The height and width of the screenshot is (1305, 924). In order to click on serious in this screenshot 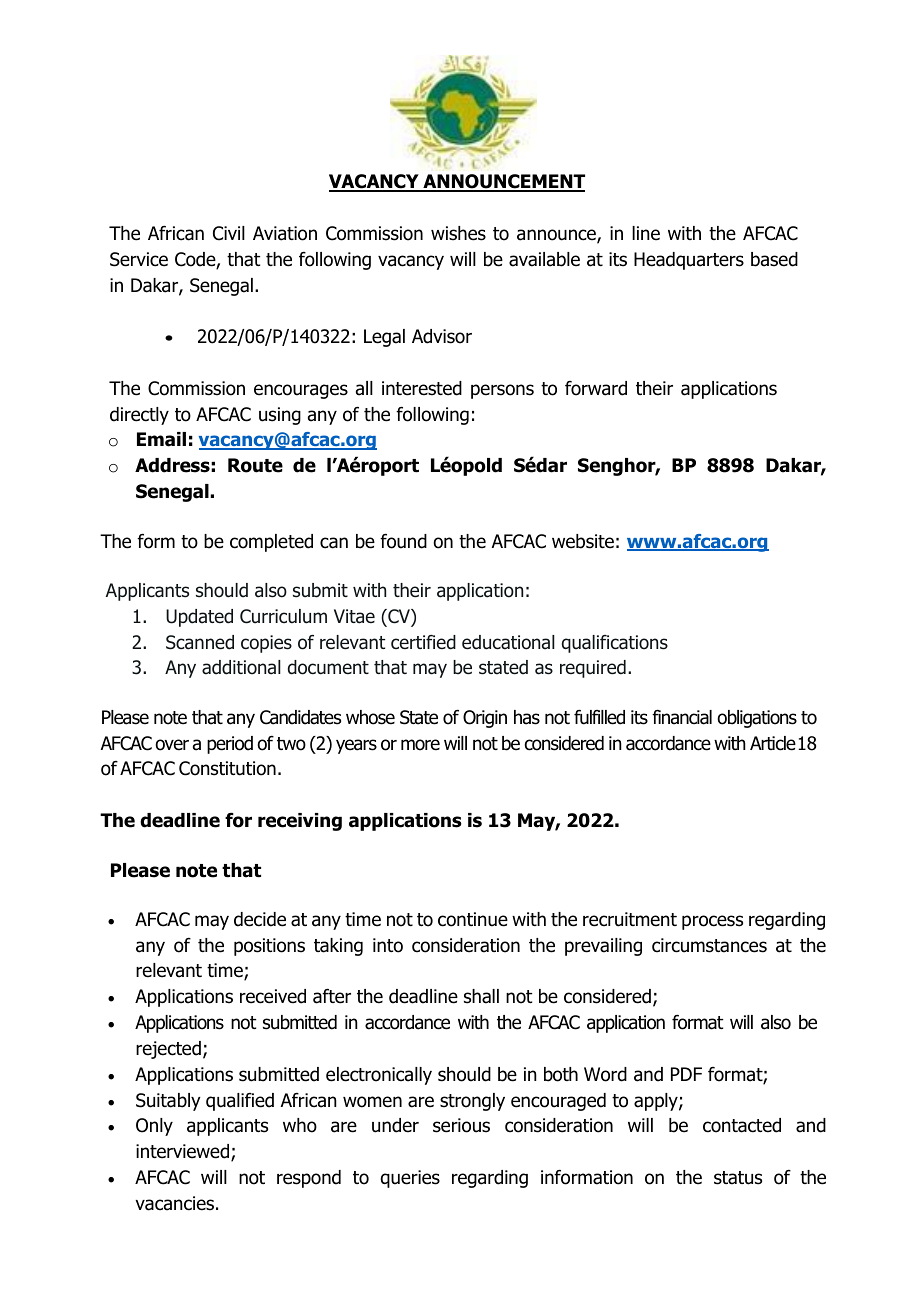, I will do `click(461, 1125)`.
